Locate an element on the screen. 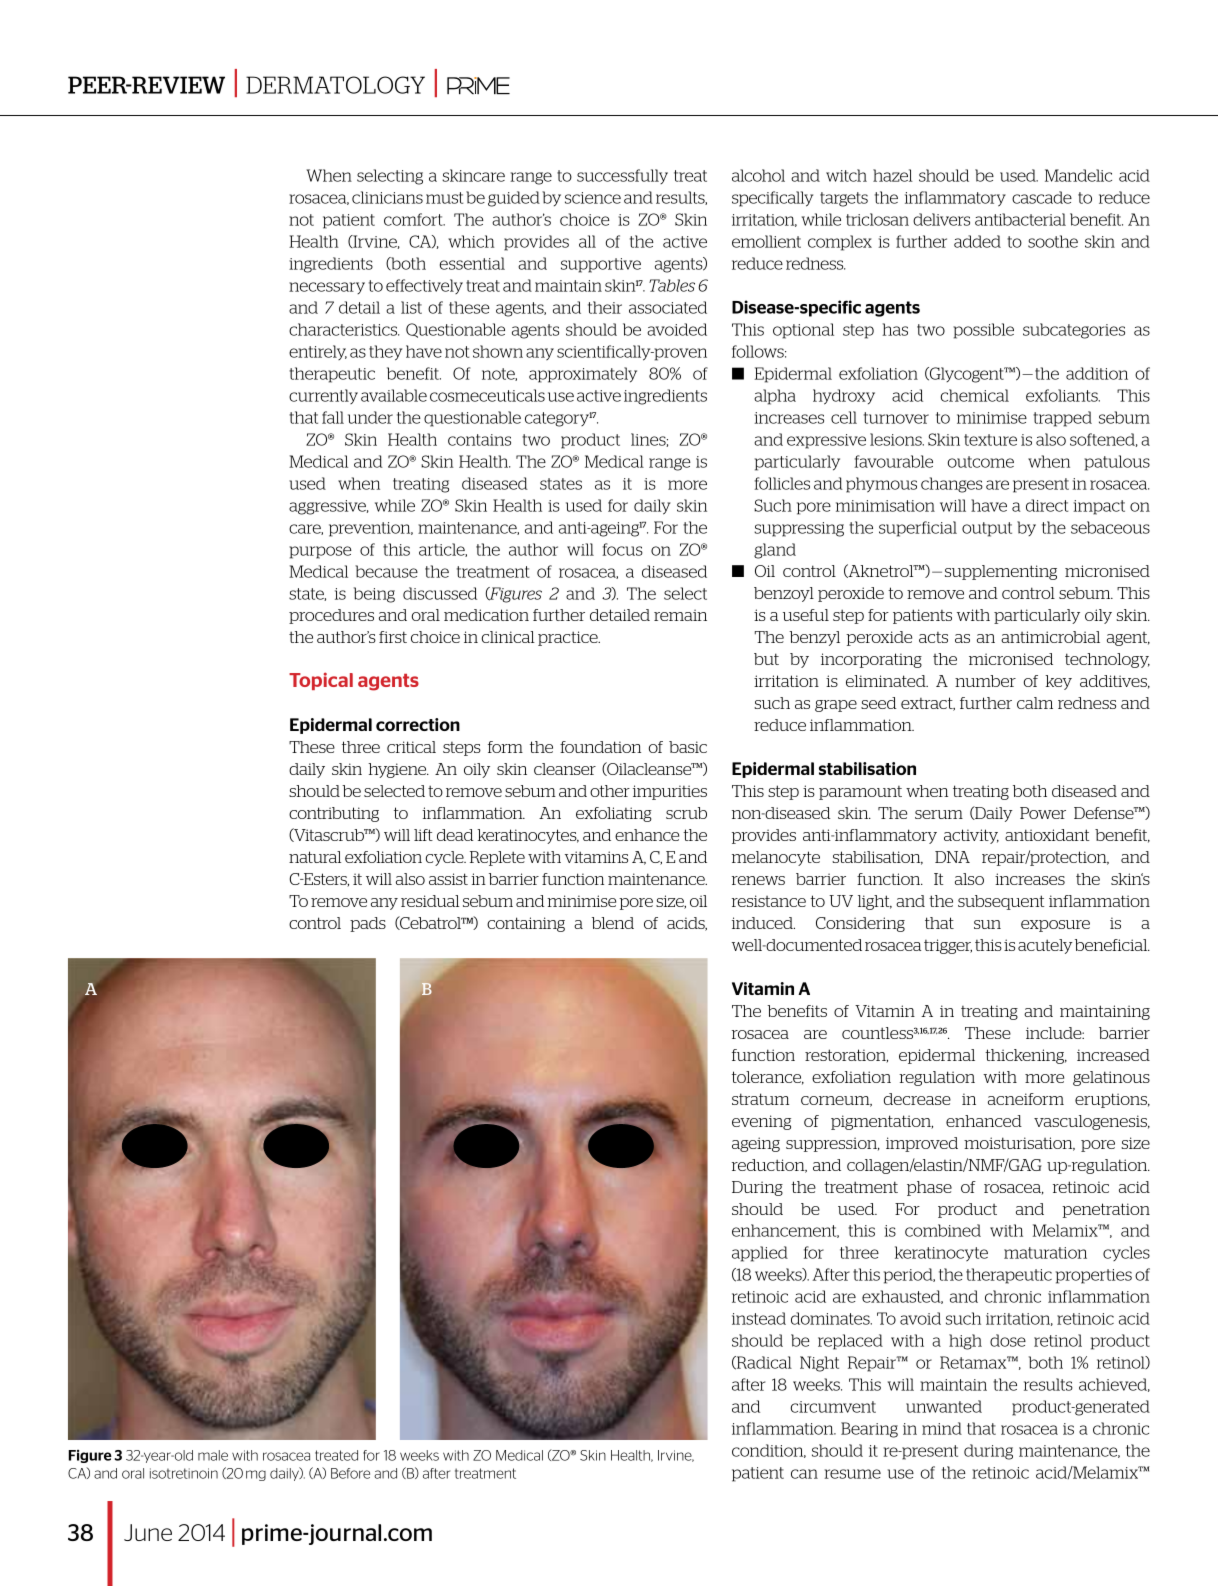 This screenshot has height=1586, width=1218. exfoliating is located at coordinates (614, 814).
